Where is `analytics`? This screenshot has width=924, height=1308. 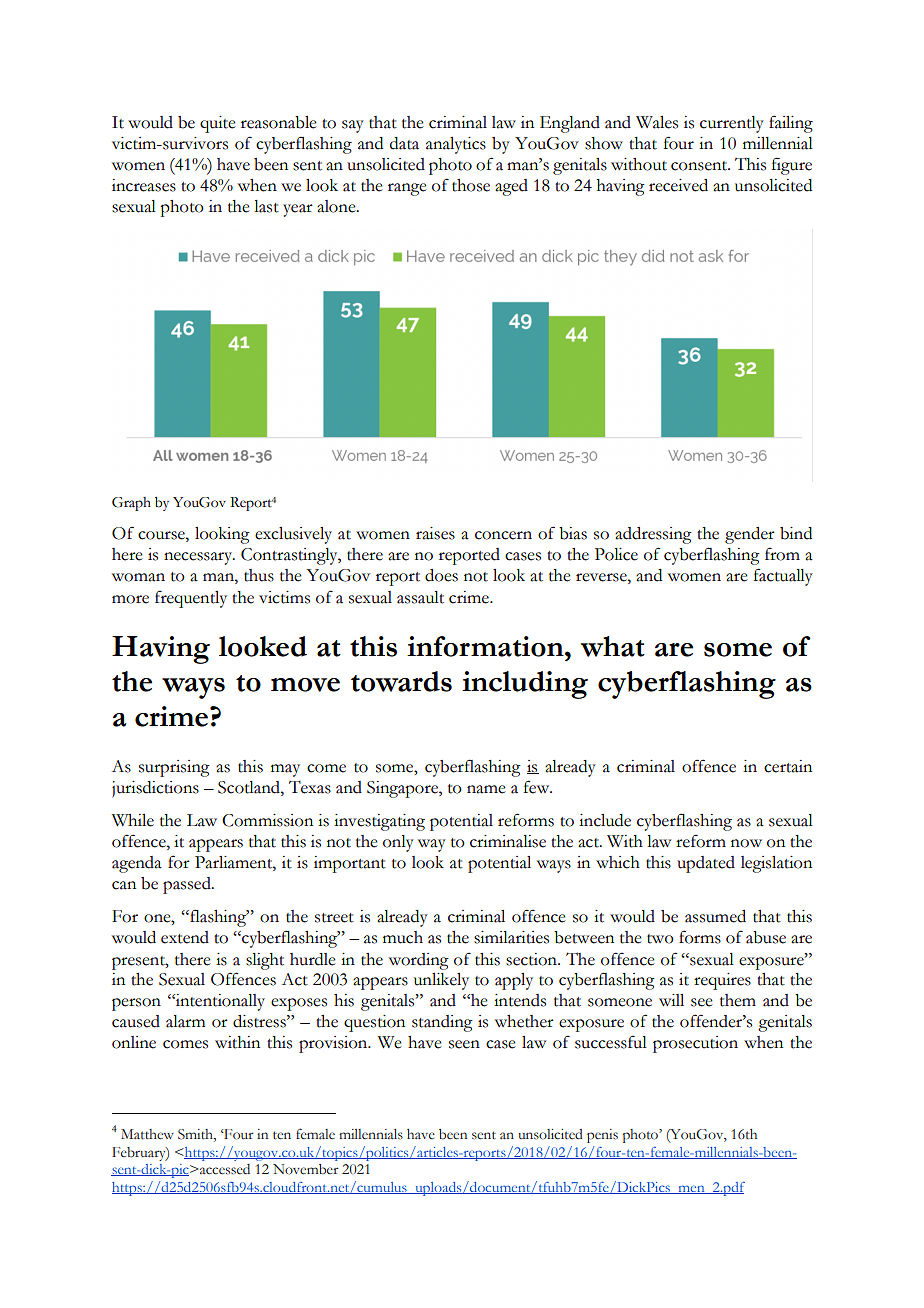 analytics is located at coordinates (456, 145).
